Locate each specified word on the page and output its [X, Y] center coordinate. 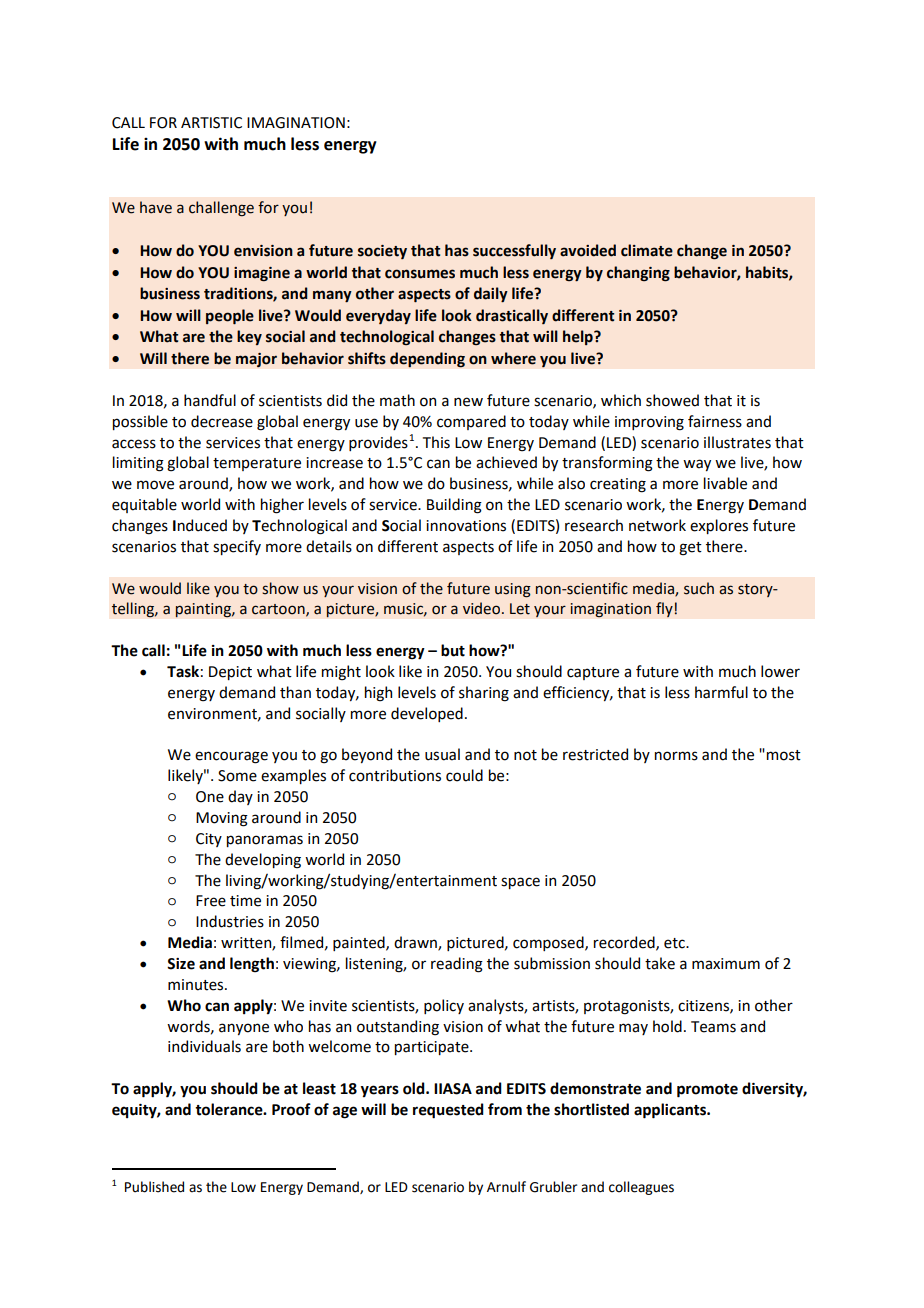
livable [725, 483]
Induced [200, 525]
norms [676, 756]
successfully [514, 251]
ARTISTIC [211, 123]
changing [638, 274]
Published [154, 1187]
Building [454, 506]
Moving [222, 819]
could [464, 775]
